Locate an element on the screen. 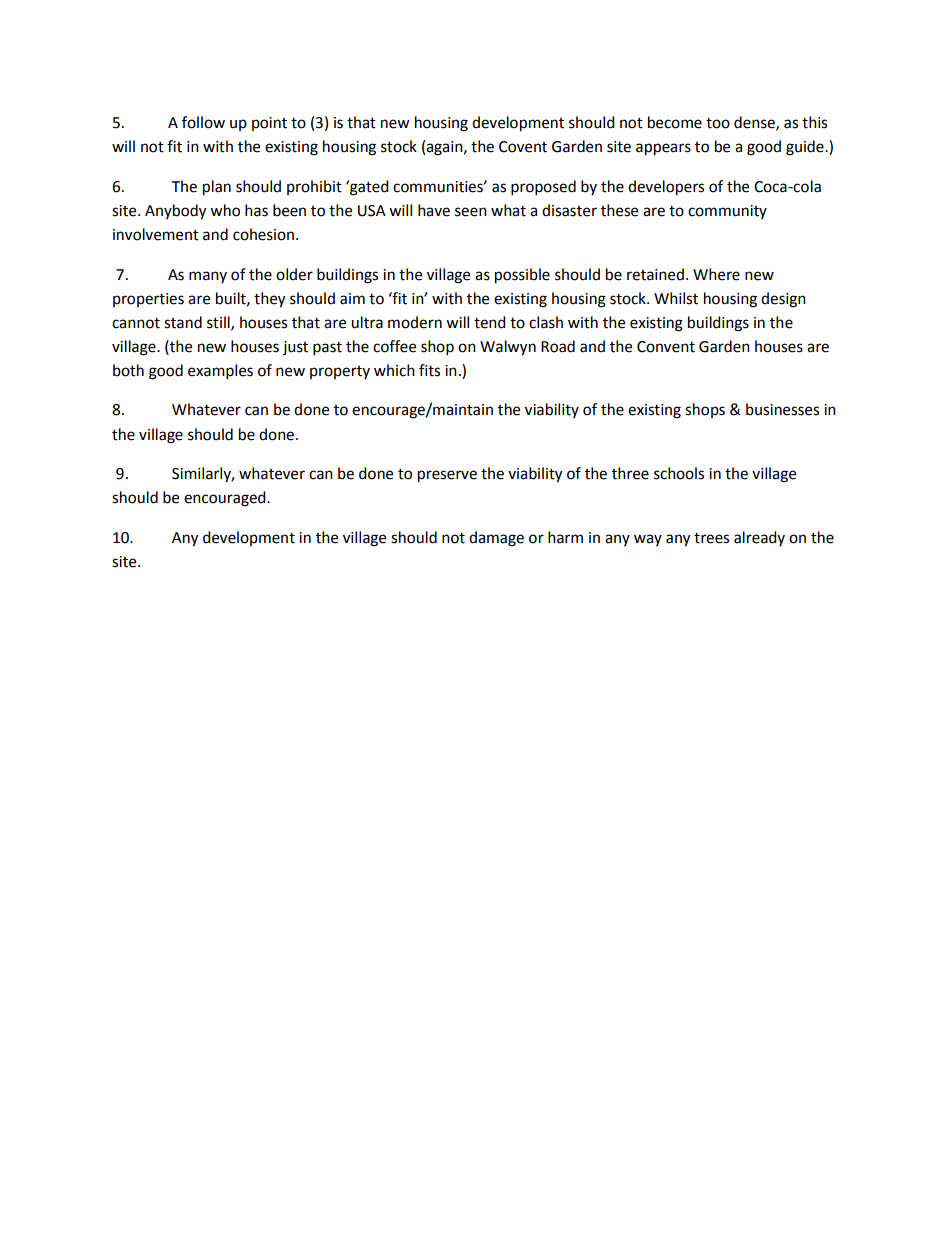  still is located at coordinates (219, 323).
